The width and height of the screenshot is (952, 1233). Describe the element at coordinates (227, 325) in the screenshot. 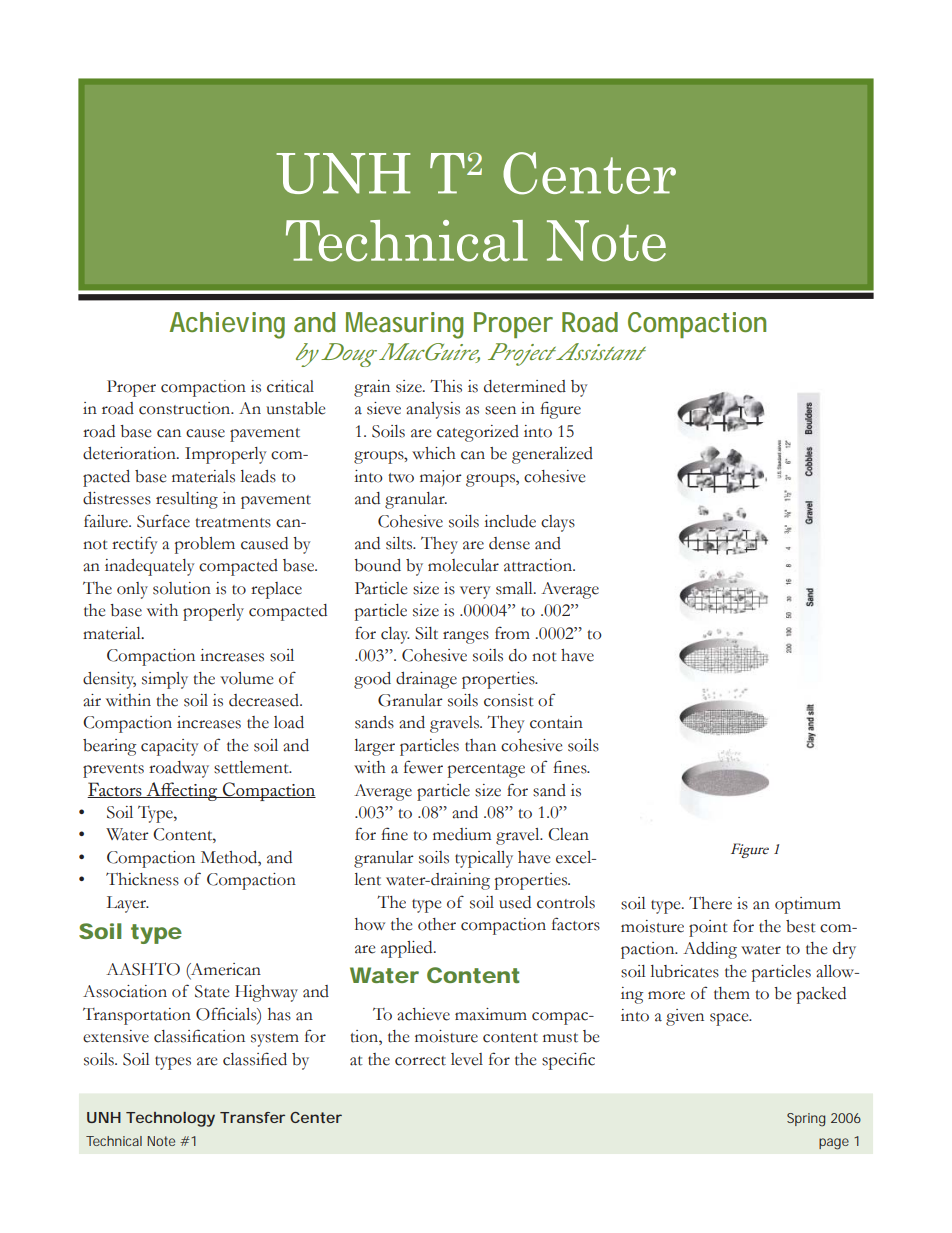

I see `Achieving` at that location.
